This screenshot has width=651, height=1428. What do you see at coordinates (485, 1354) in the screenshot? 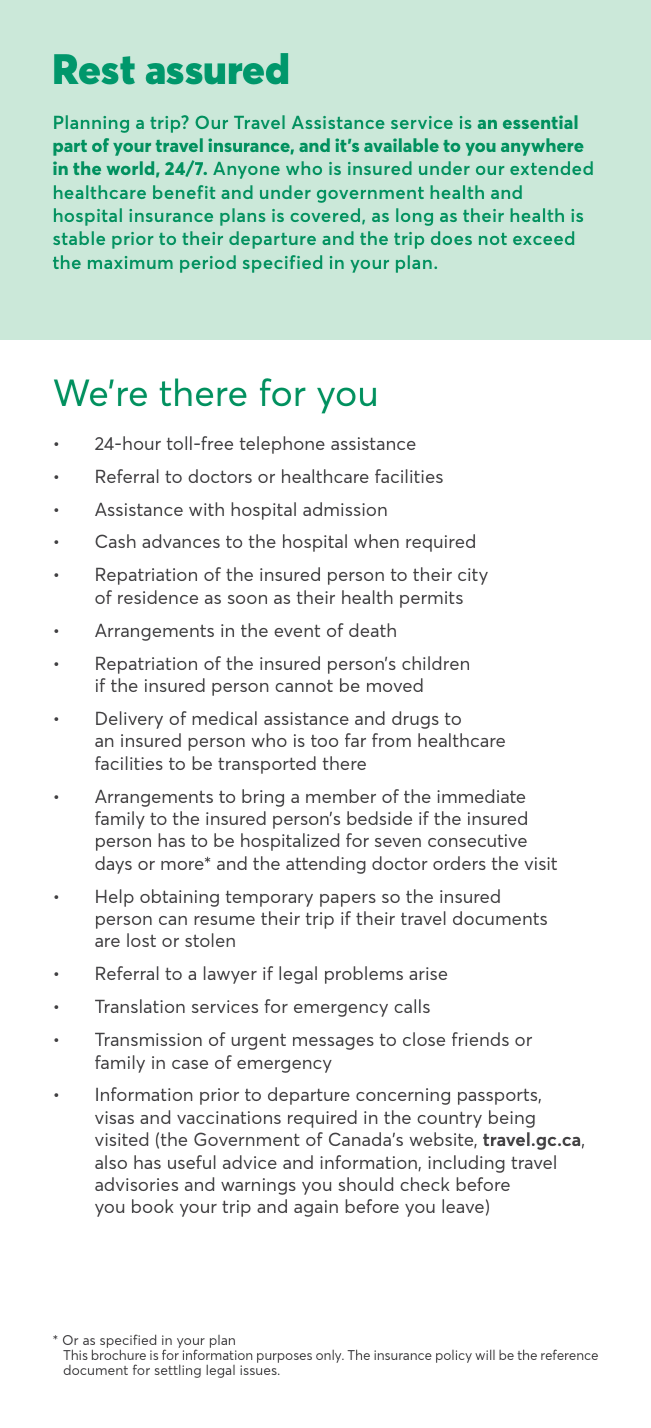
I see `will` at bounding box center [485, 1354].
